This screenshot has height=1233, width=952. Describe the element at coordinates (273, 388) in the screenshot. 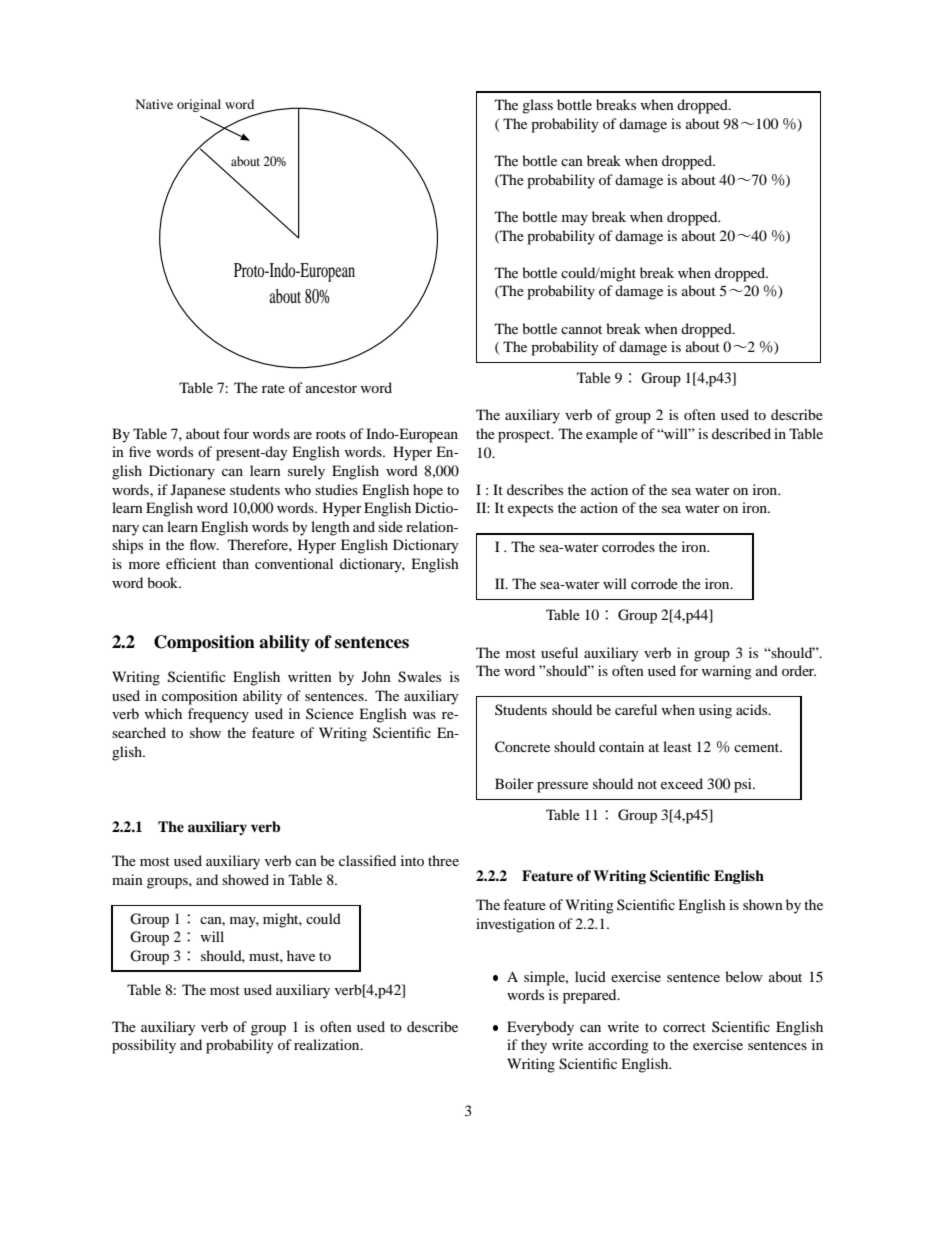

I see `rate` at that location.
